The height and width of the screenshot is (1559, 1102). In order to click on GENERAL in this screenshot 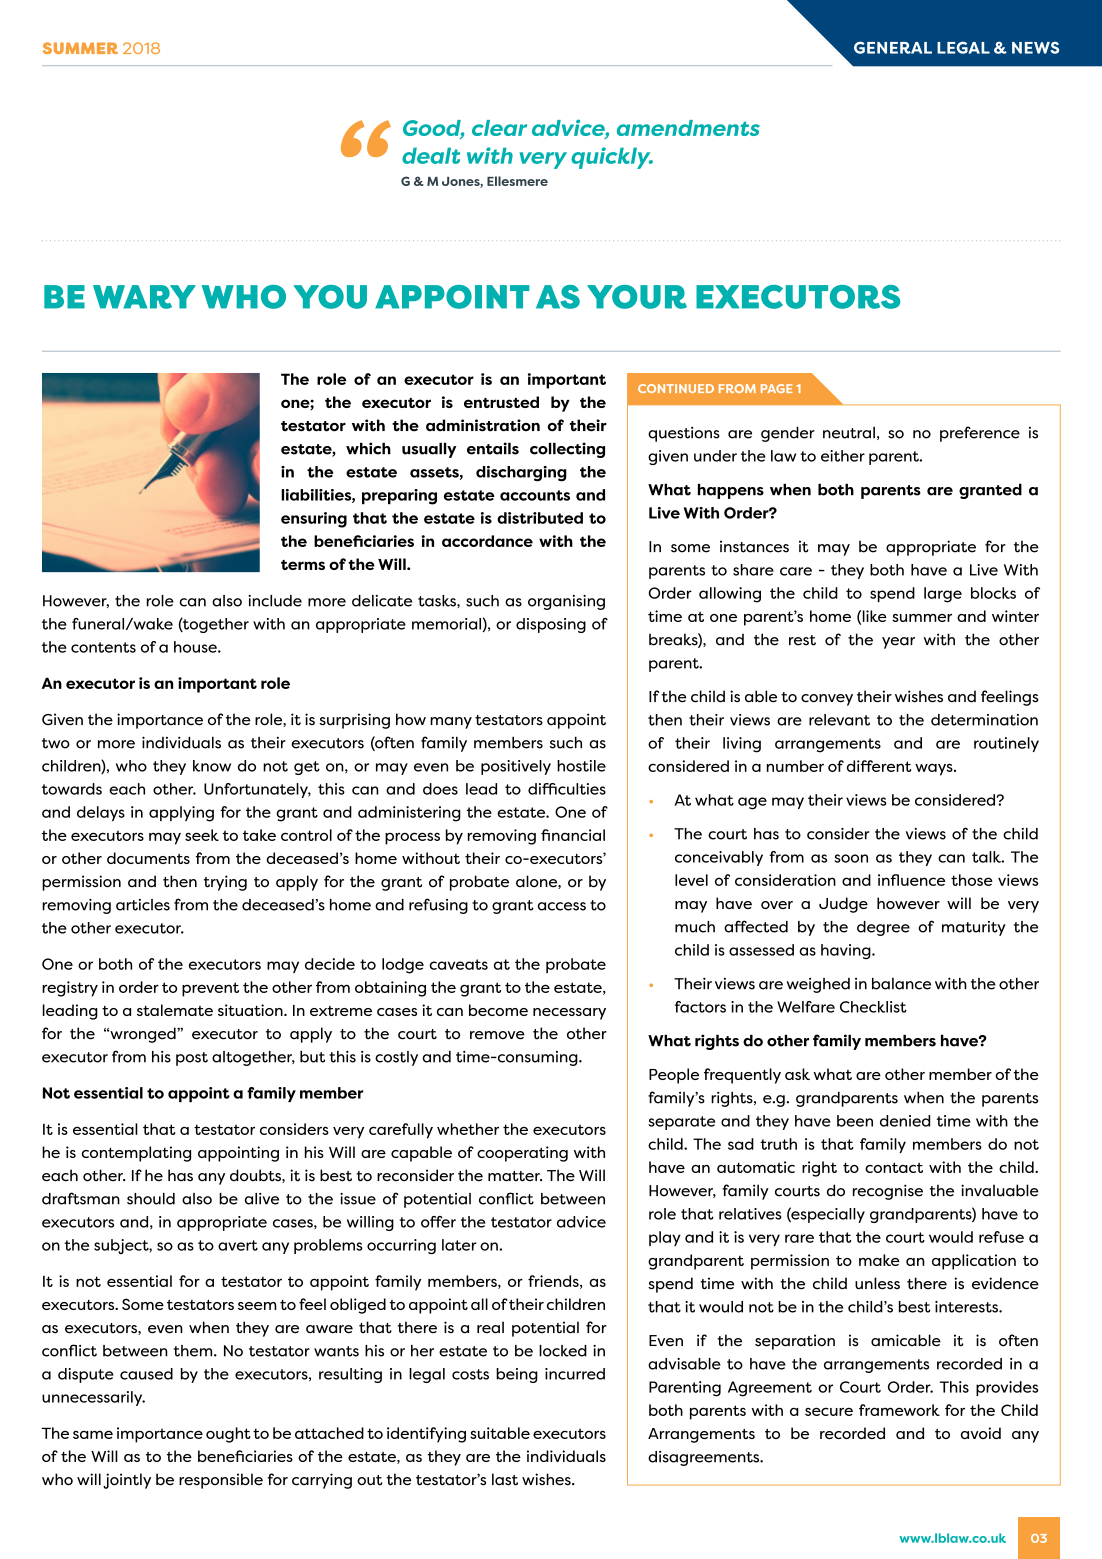, I will do `click(893, 47)`.
